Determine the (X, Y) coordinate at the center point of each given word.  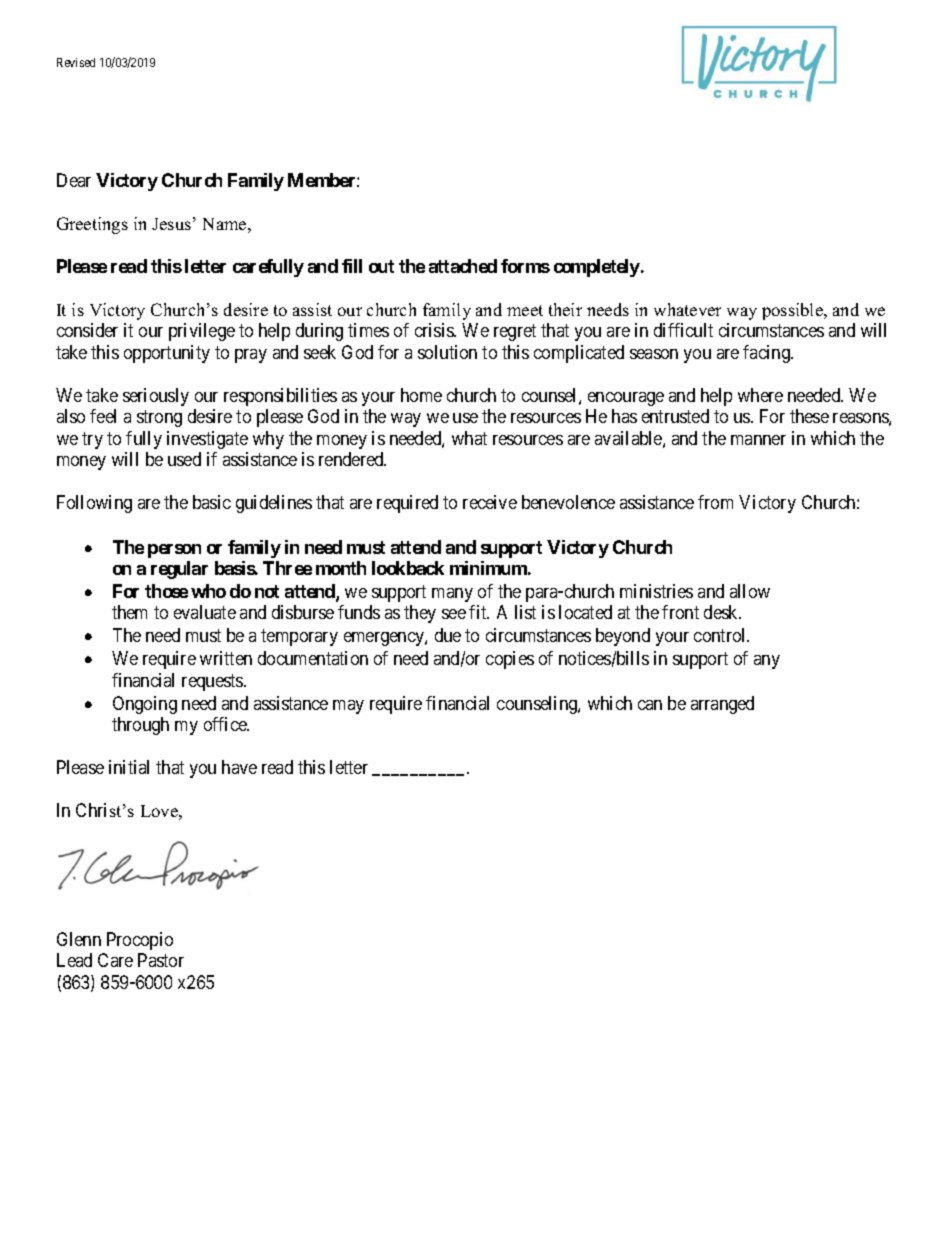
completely (597, 268)
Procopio (140, 941)
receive (490, 502)
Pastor (161, 960)
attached (463, 266)
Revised (76, 62)
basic (212, 502)
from (715, 502)
